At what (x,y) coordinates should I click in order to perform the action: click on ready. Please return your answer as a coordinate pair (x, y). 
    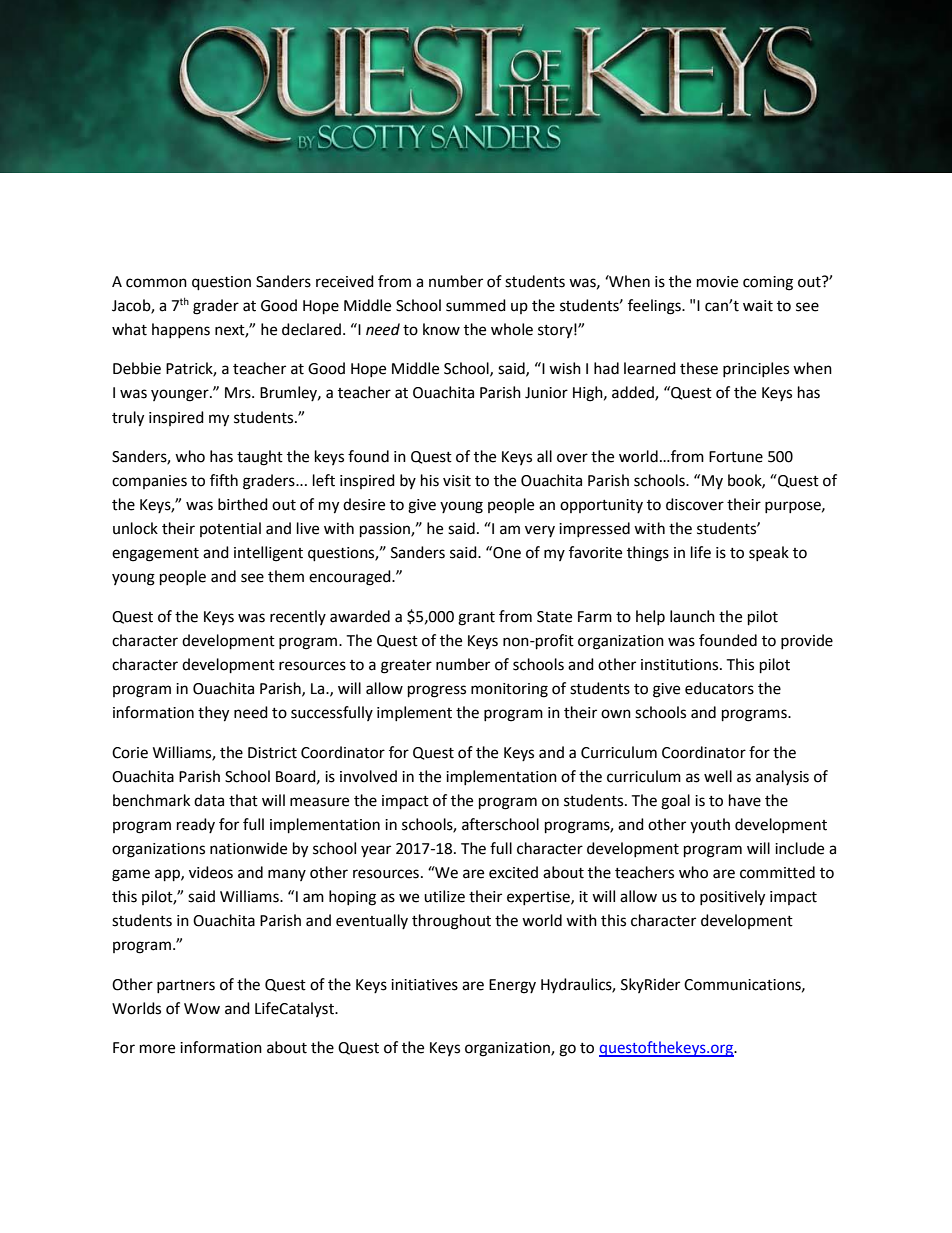
    Looking at the image, I should click on (196, 825).
